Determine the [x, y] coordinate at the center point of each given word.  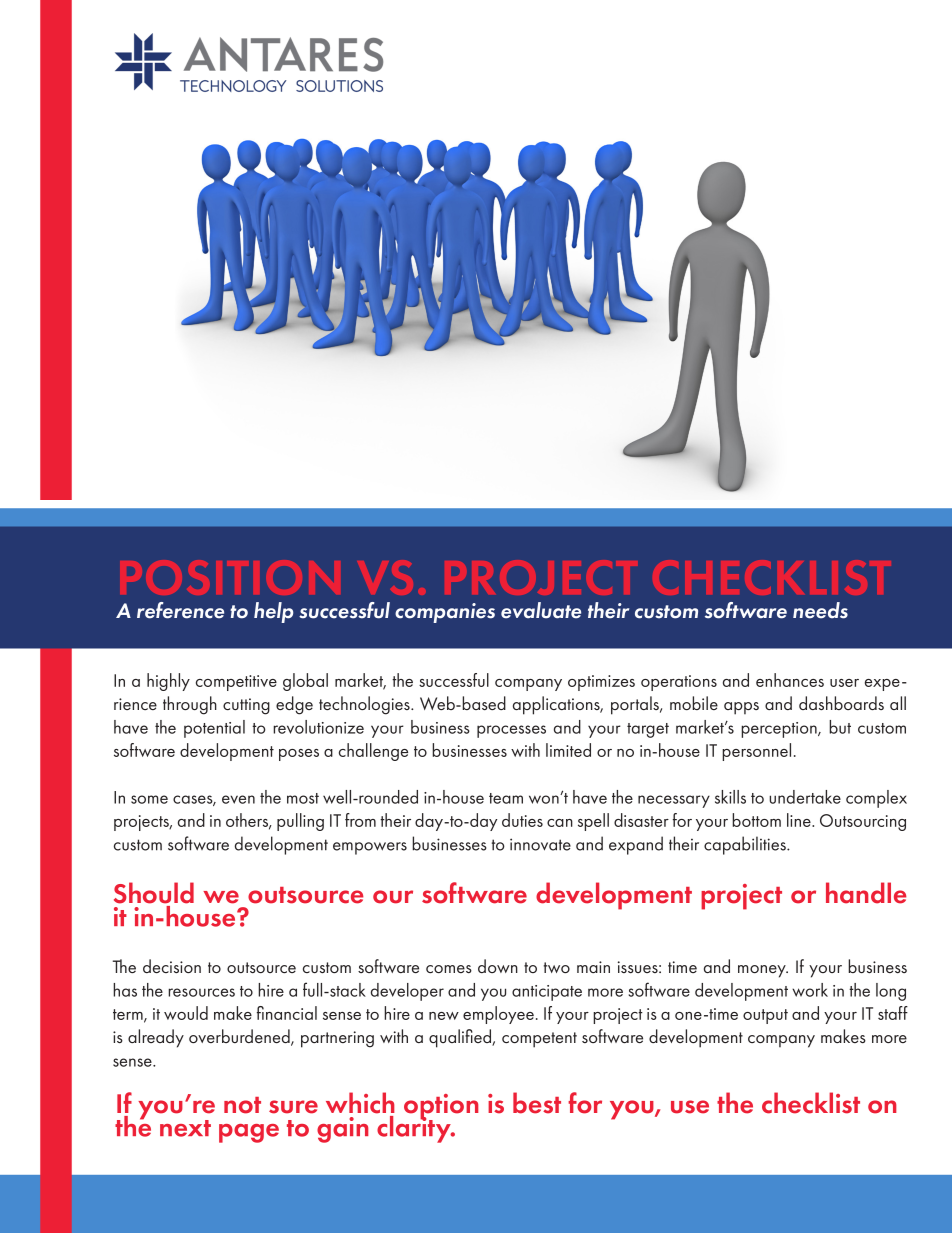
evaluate [541, 610]
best [537, 1103]
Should [154, 893]
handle [866, 893]
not [242, 1105]
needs [820, 610]
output [765, 1016]
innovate [540, 844]
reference [180, 610]
